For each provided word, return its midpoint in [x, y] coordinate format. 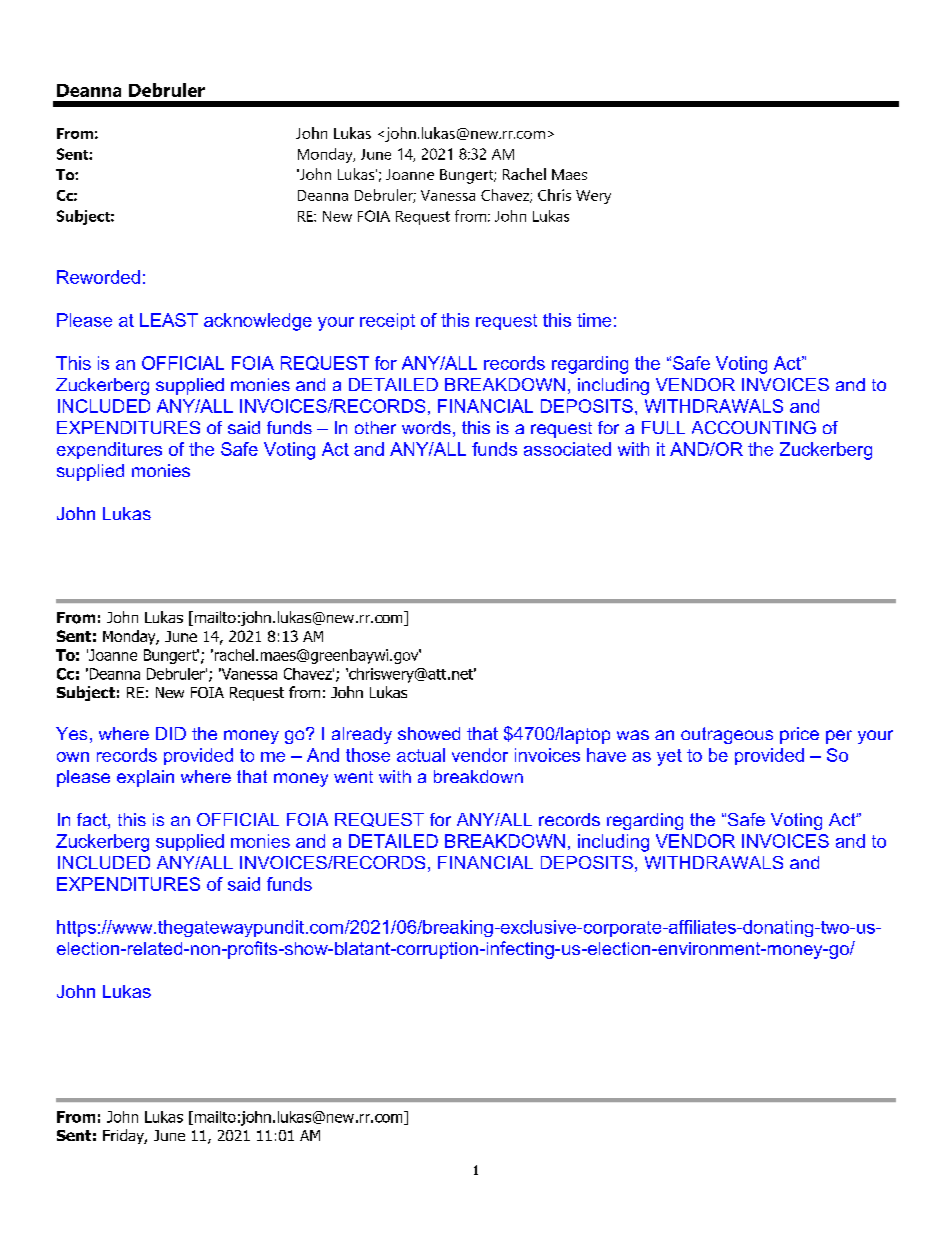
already [362, 735]
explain [145, 778]
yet [669, 757]
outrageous [727, 735]
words [426, 427]
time [594, 320]
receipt [387, 321]
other [375, 427]
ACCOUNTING [754, 427]
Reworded [98, 277]
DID [171, 733]
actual [421, 755]
